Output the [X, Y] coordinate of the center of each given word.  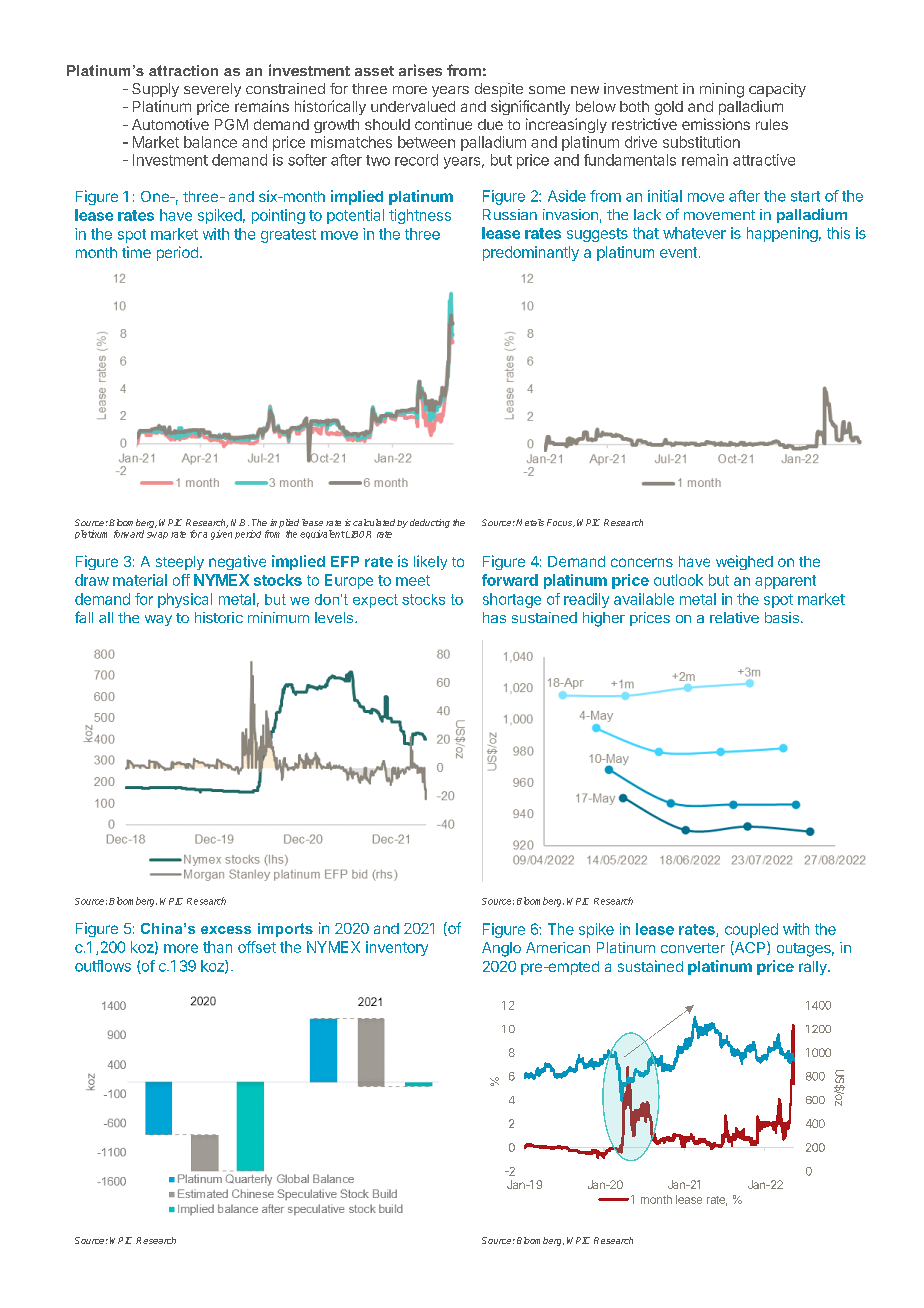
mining [722, 90]
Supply [155, 90]
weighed [744, 562]
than [217, 947]
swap [157, 535]
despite [499, 90]
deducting [430, 523]
